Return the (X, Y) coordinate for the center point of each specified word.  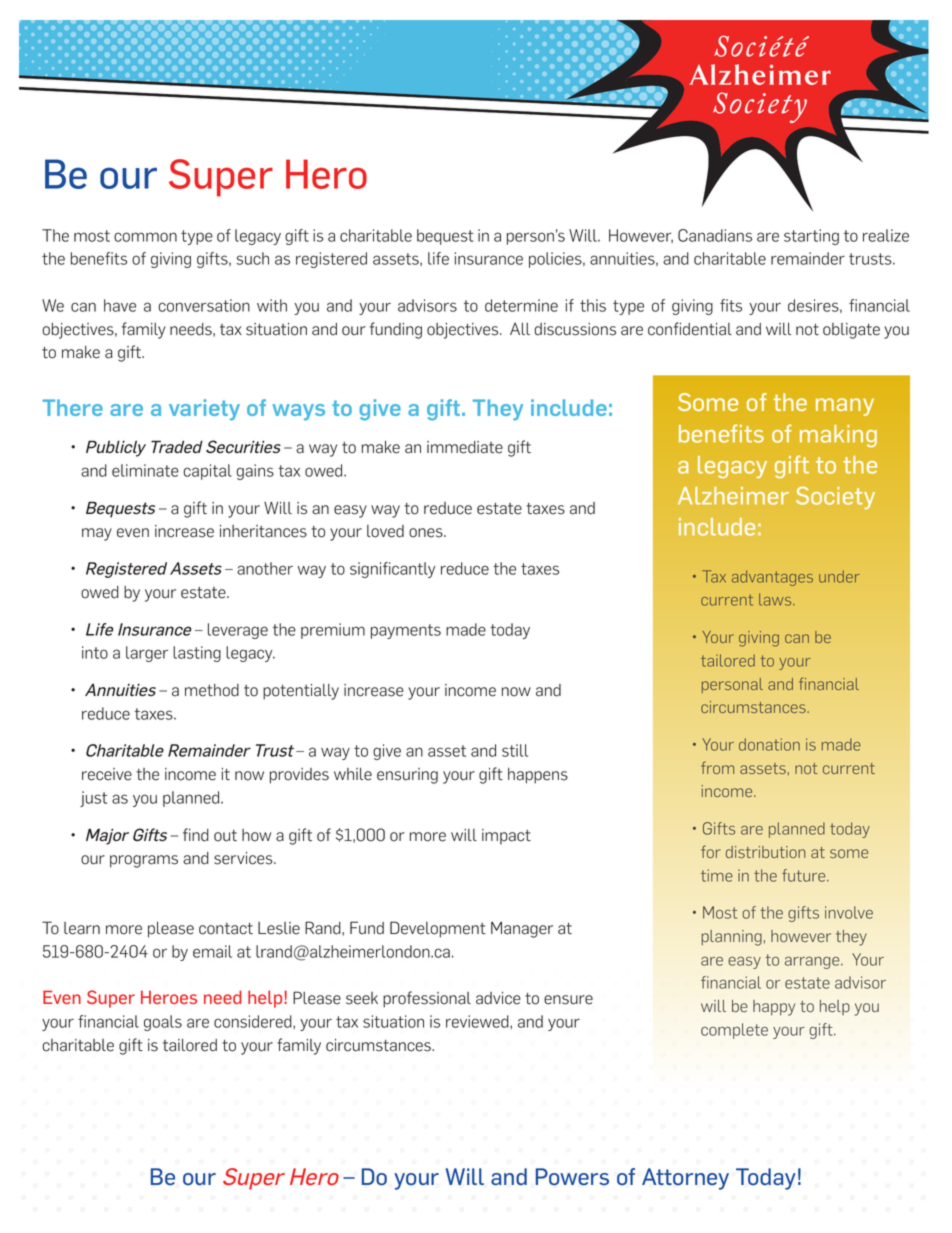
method (212, 690)
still (515, 750)
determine (521, 305)
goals (163, 1023)
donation (769, 744)
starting (811, 237)
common (145, 237)
